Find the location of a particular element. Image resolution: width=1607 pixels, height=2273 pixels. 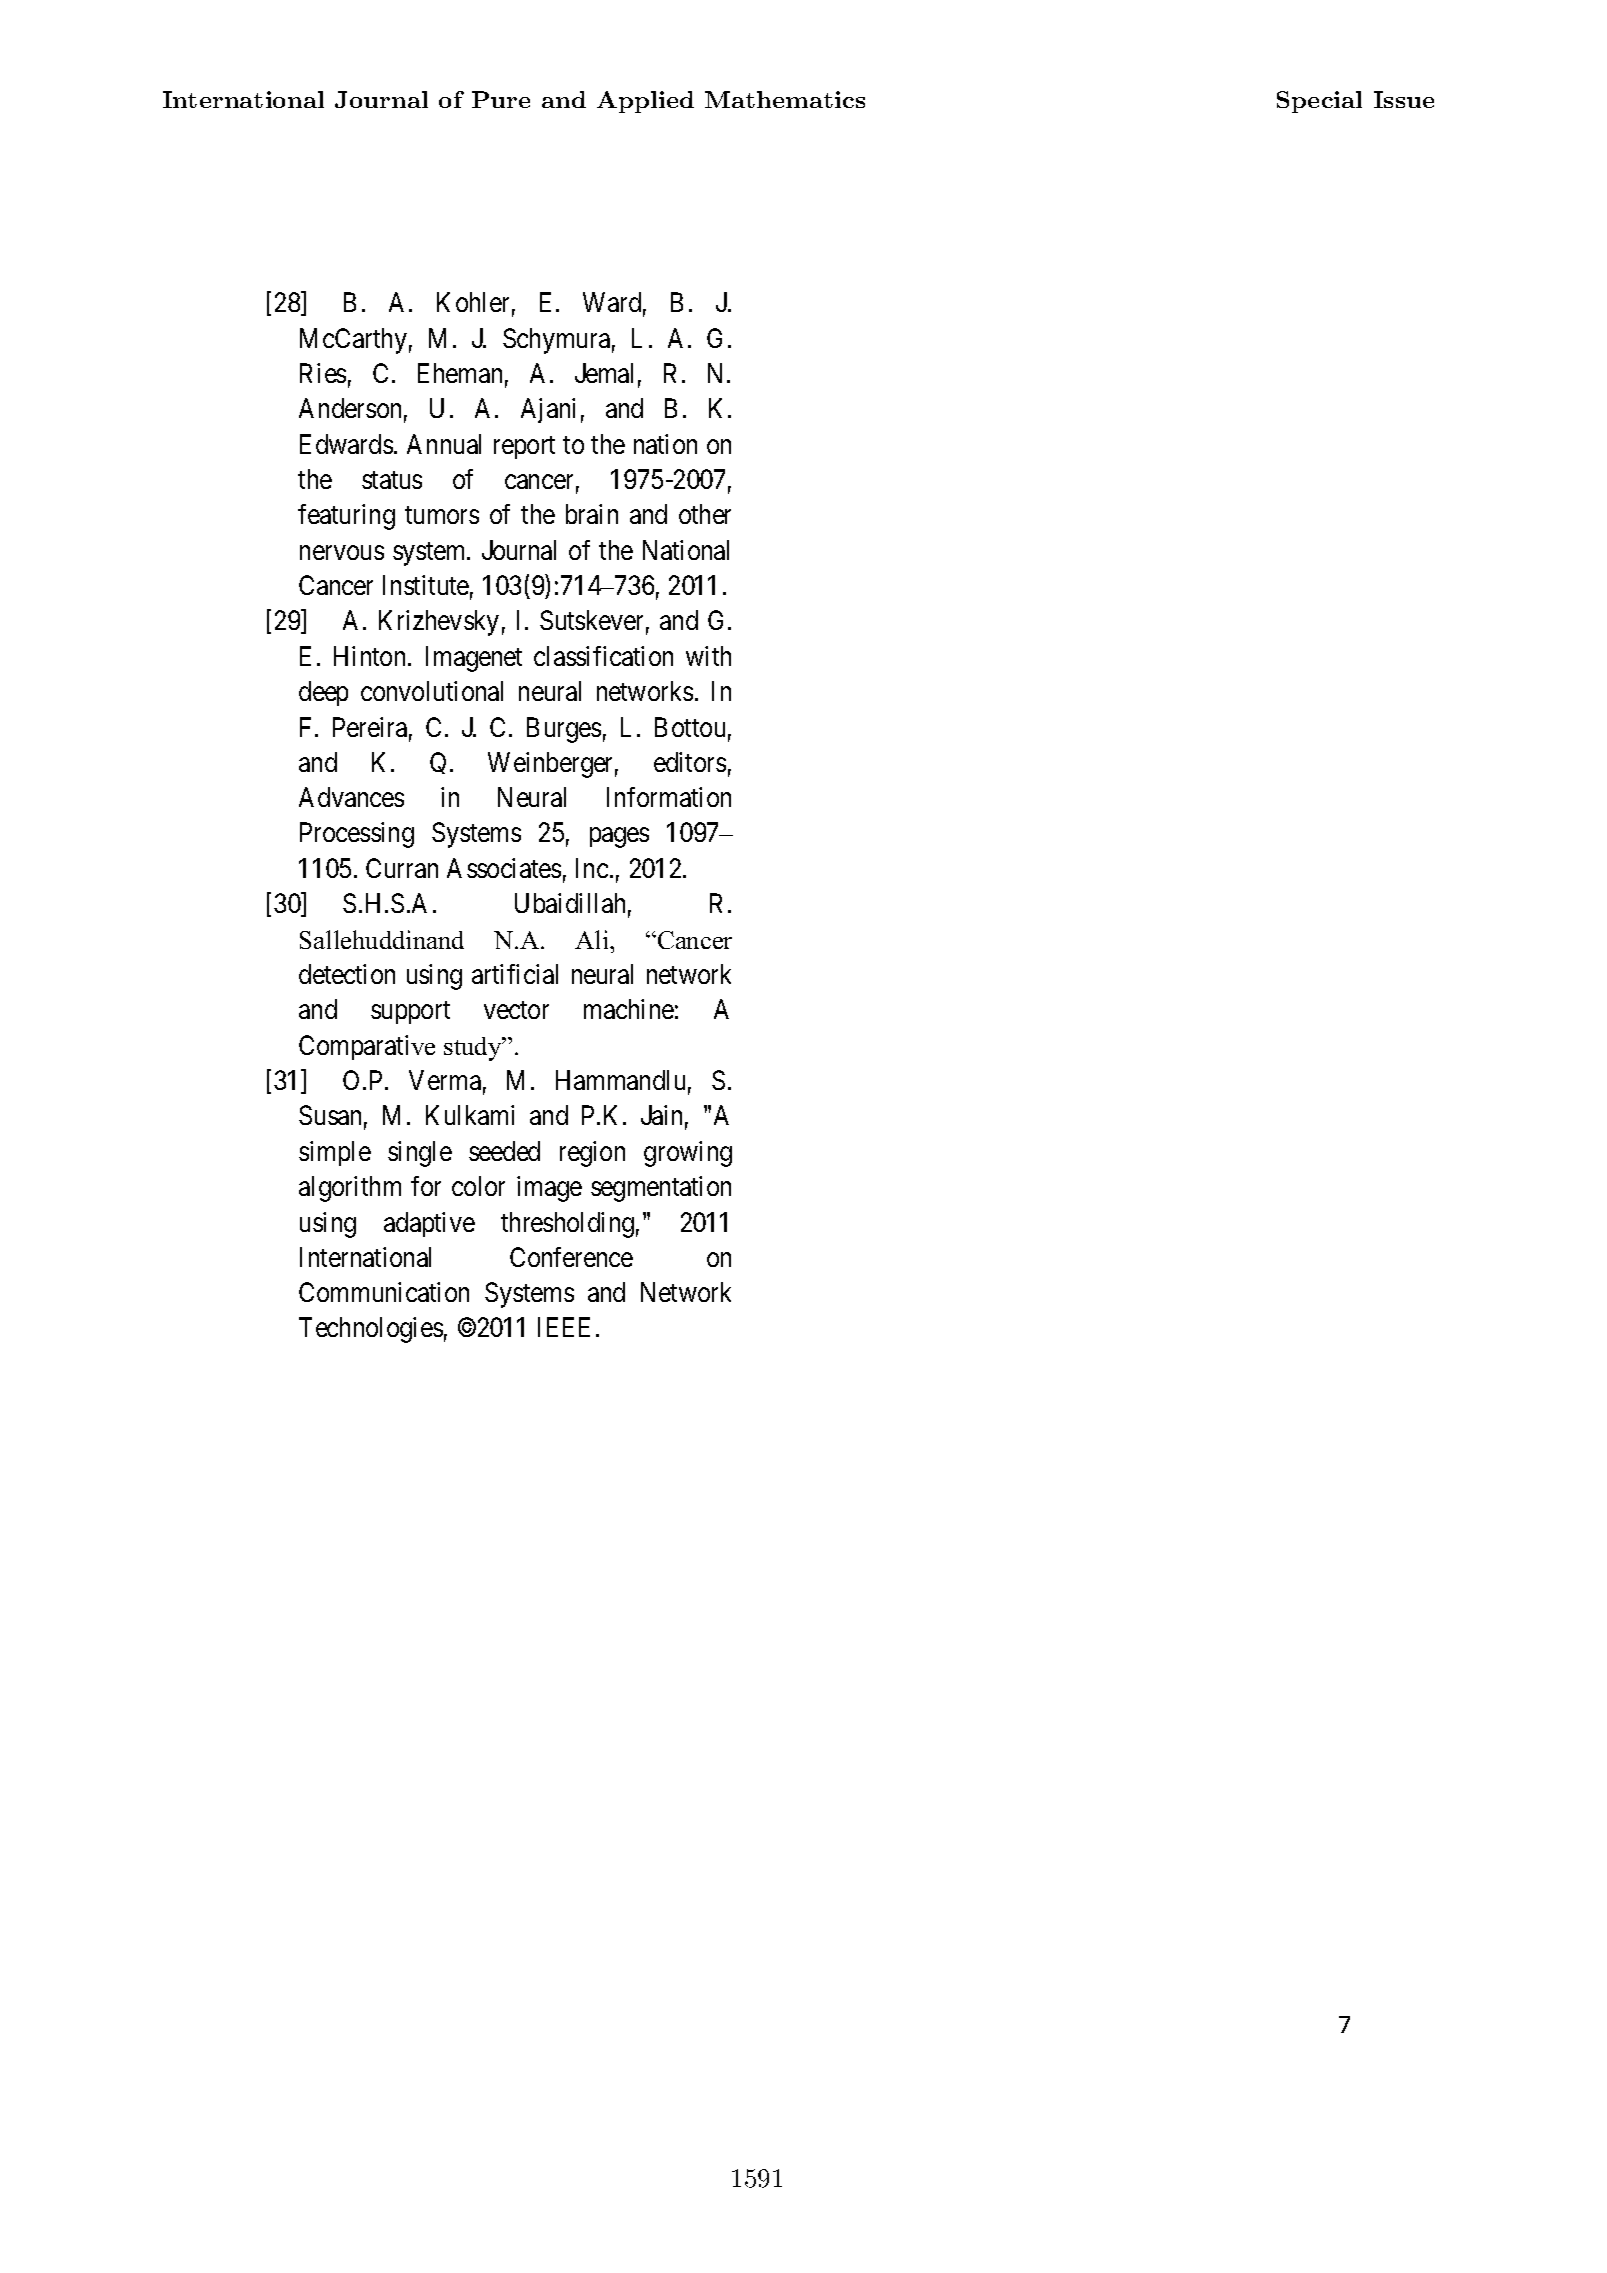

with is located at coordinates (708, 656).
